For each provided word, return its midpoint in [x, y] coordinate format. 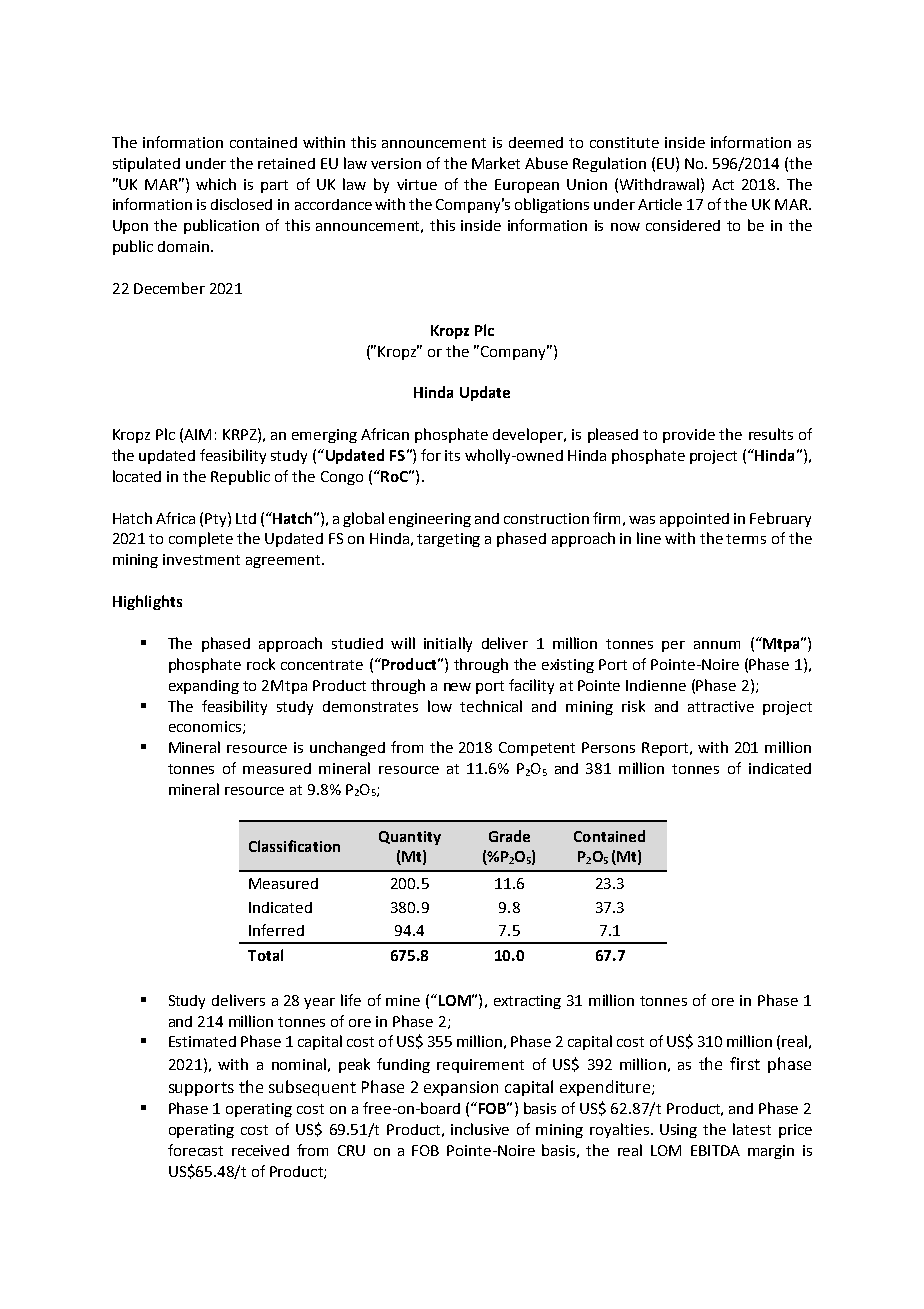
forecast [195, 1150]
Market [496, 163]
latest [752, 1129]
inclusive [480, 1129]
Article [660, 204]
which [216, 184]
